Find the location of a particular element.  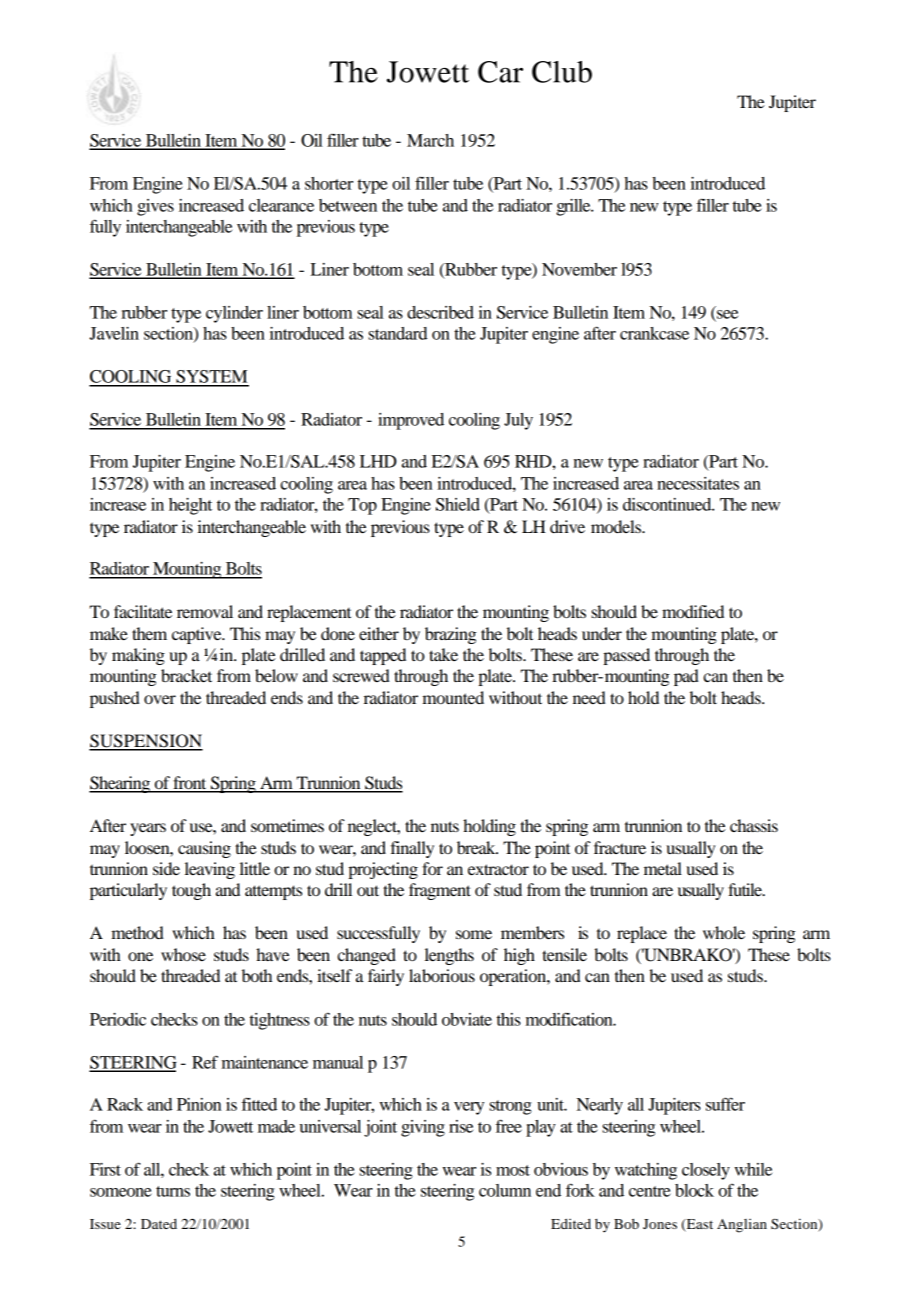

Club is located at coordinates (562, 72).
